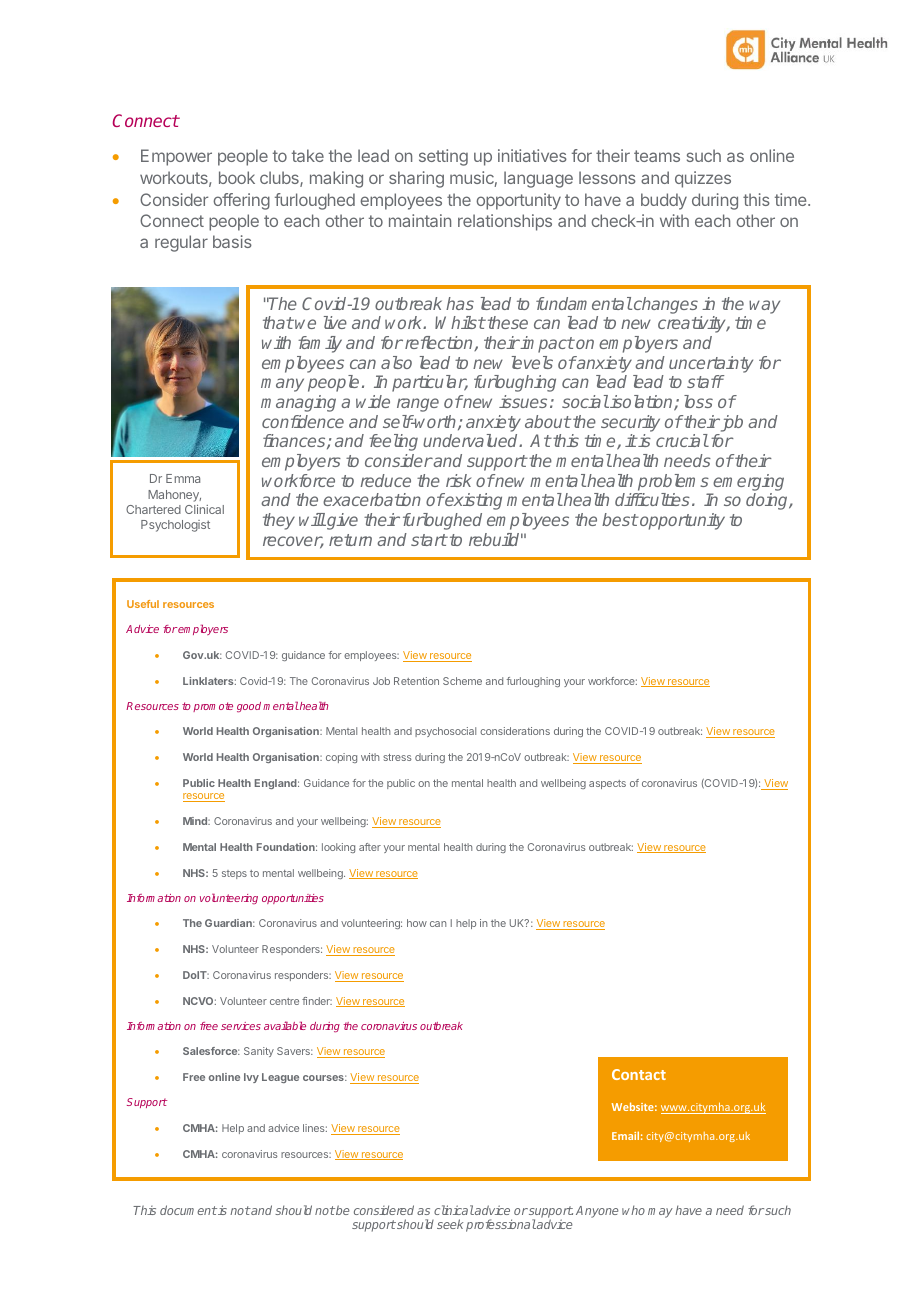 This screenshot has width=924, height=1308. I want to click on promote, so click(213, 707).
